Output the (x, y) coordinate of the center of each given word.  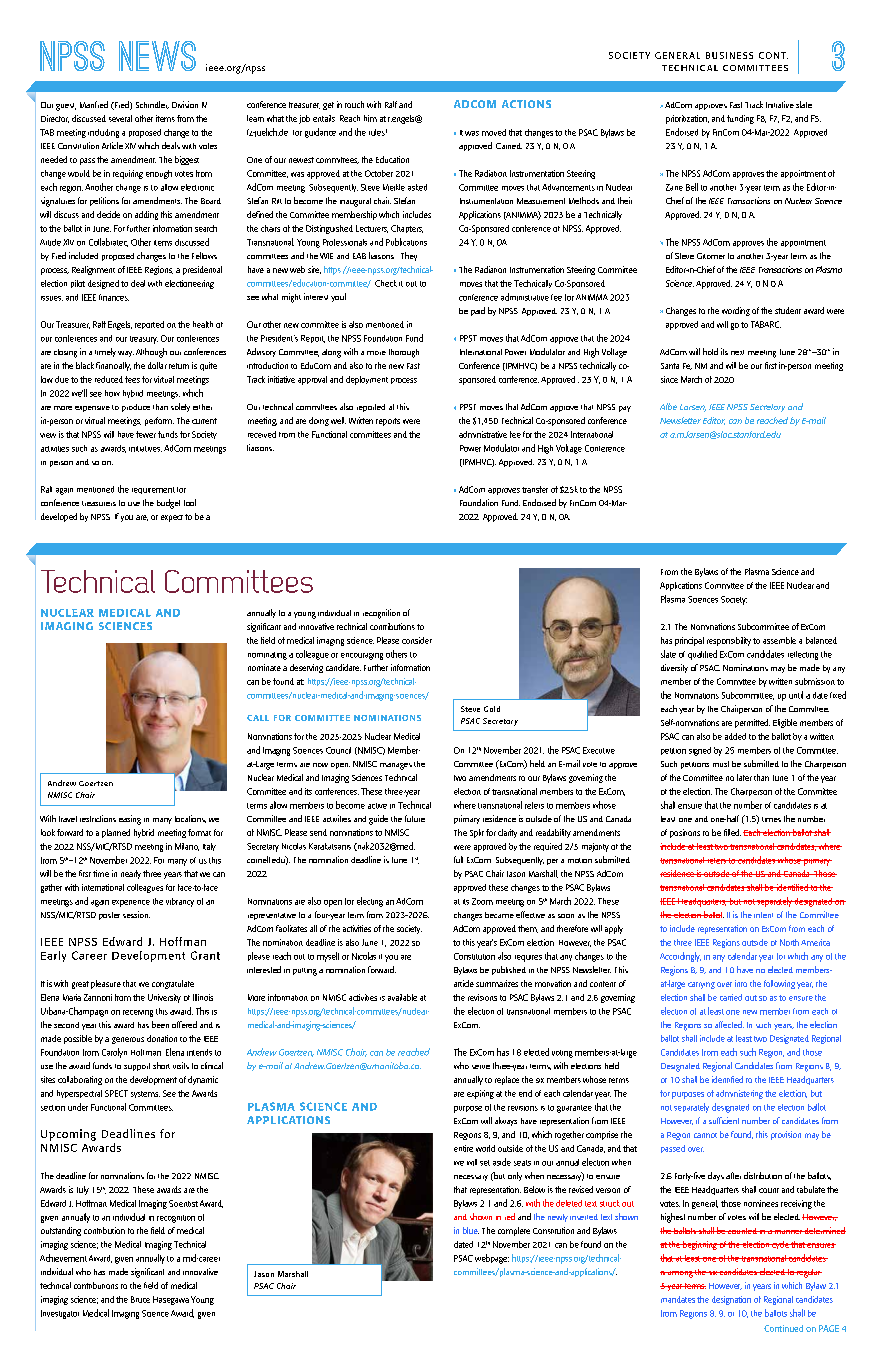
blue (471, 1230)
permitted (752, 723)
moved (494, 132)
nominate (264, 667)
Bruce (140, 1299)
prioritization (687, 119)
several (120, 118)
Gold (492, 709)
